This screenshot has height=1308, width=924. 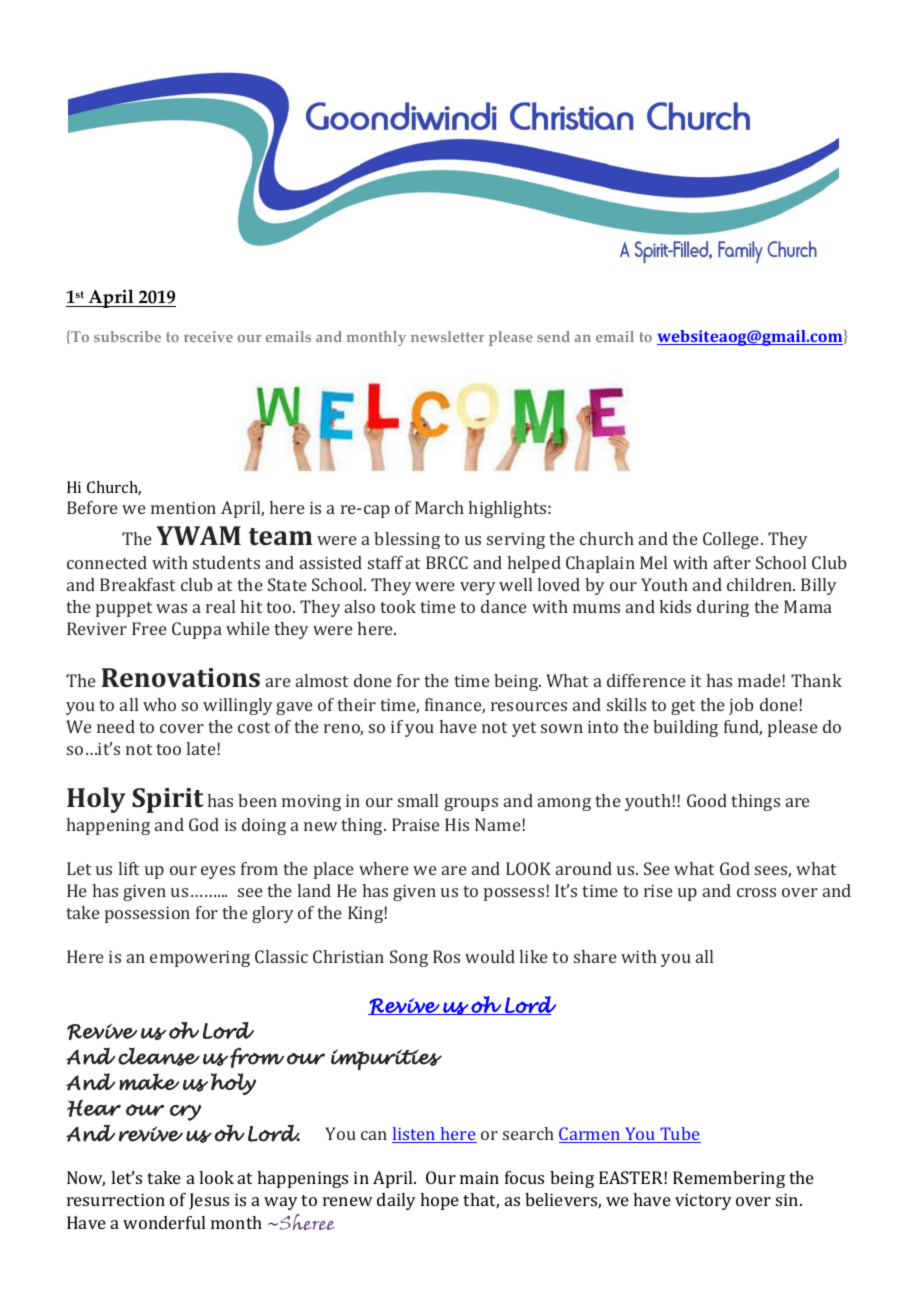 I want to click on after, so click(x=732, y=562).
